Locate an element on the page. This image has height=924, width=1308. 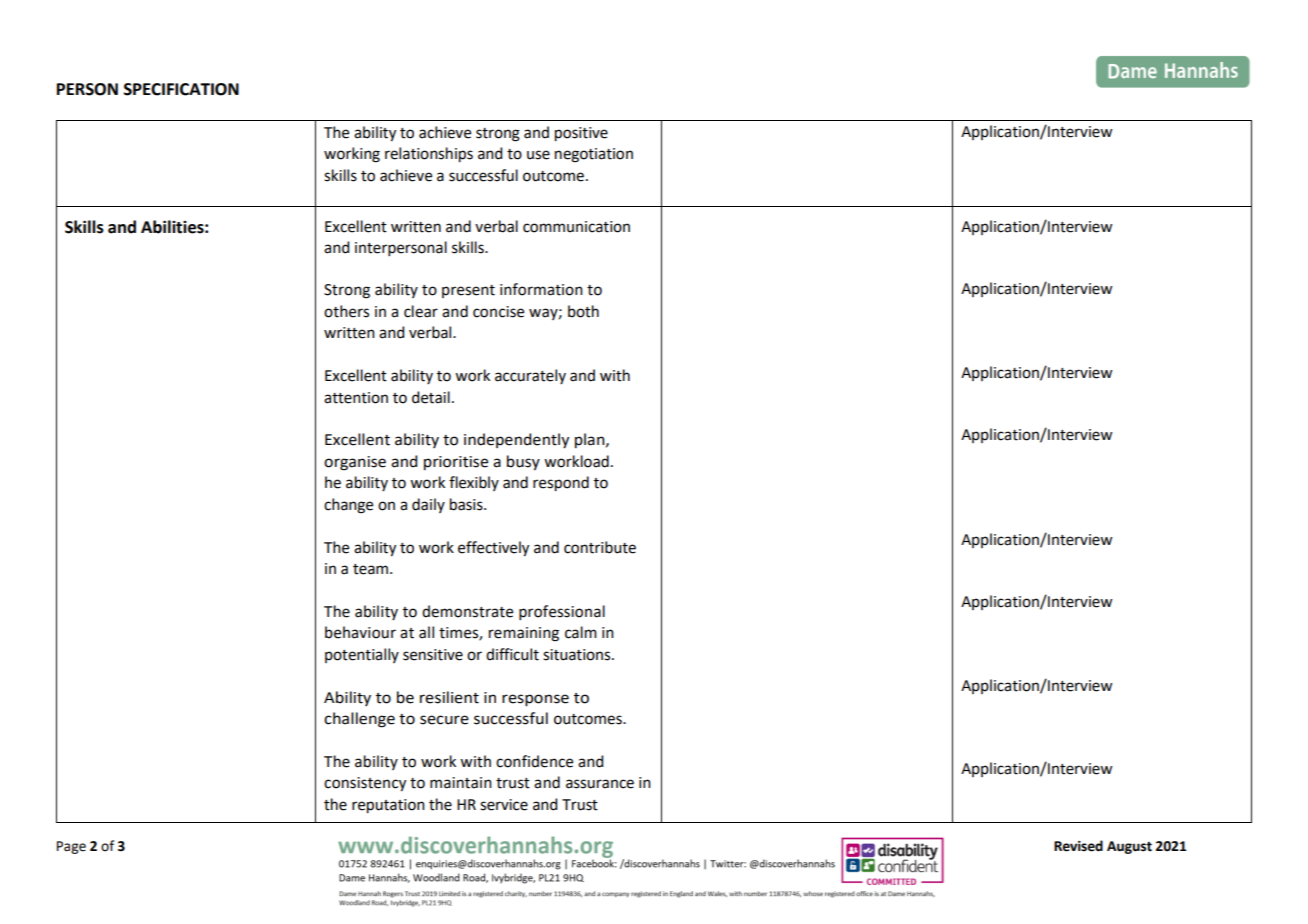
both is located at coordinates (583, 311).
